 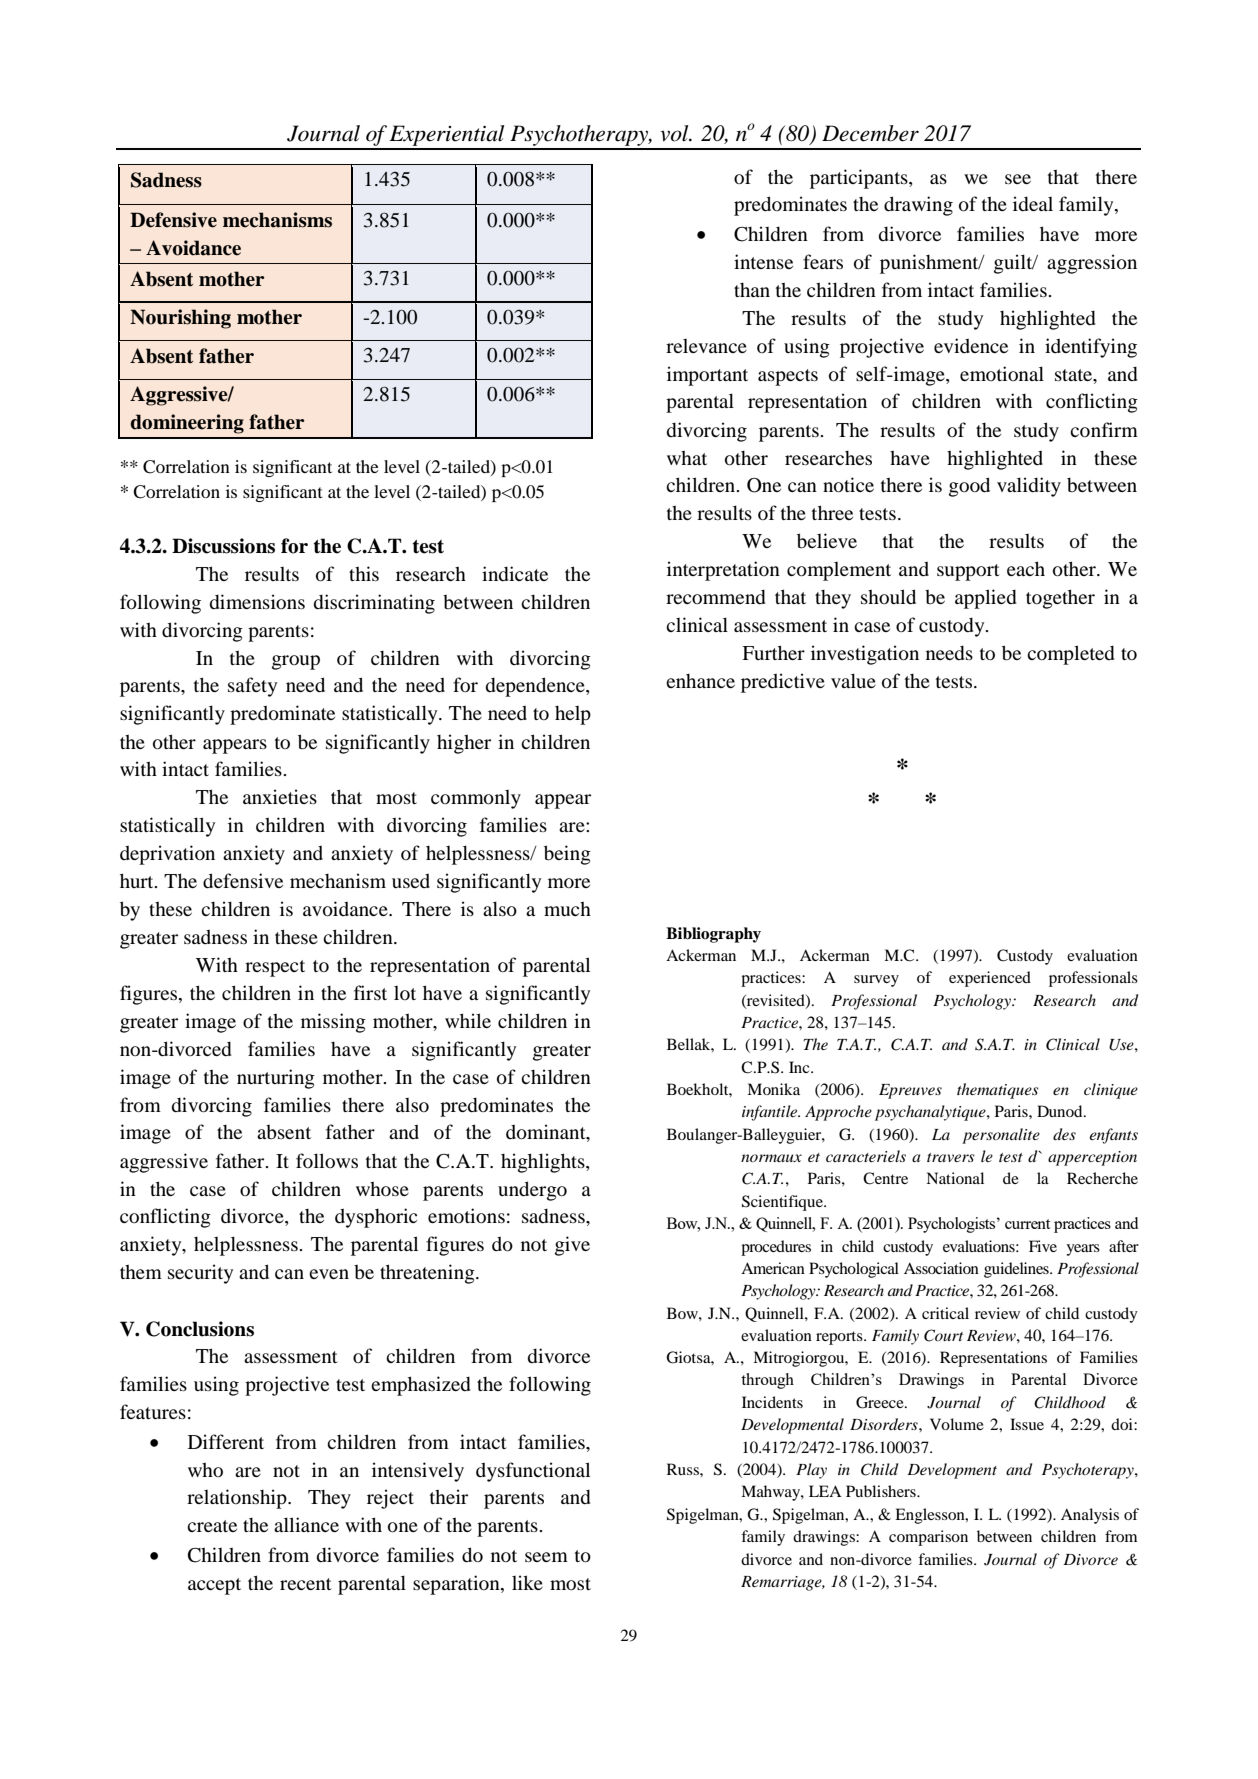 What do you see at coordinates (1027, 1224) in the screenshot?
I see `current` at bounding box center [1027, 1224].
